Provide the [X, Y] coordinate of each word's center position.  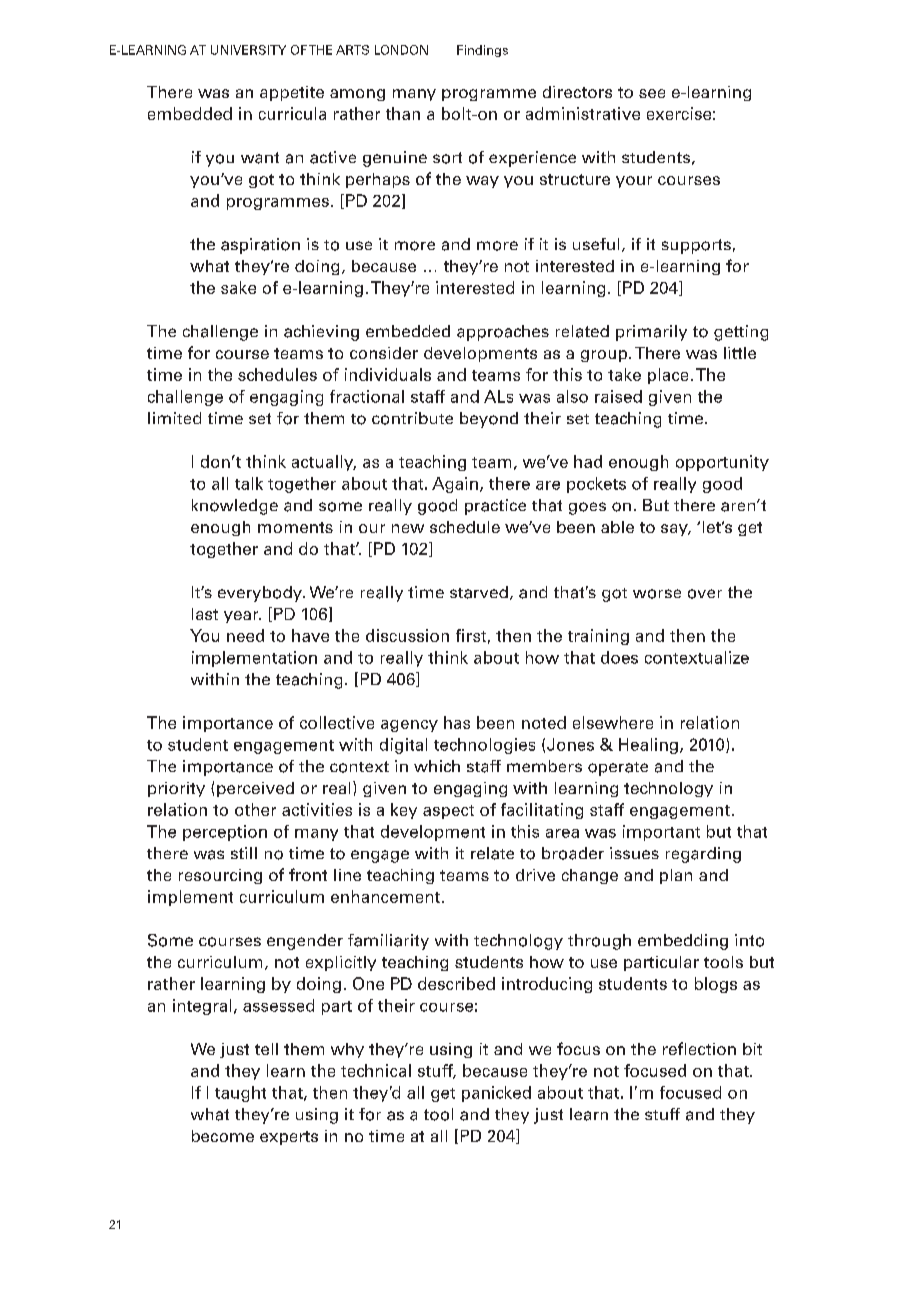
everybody [261, 594]
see [652, 93]
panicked [496, 1094]
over [705, 594]
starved [479, 592]
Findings [482, 51]
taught [240, 1094]
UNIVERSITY [248, 50]
